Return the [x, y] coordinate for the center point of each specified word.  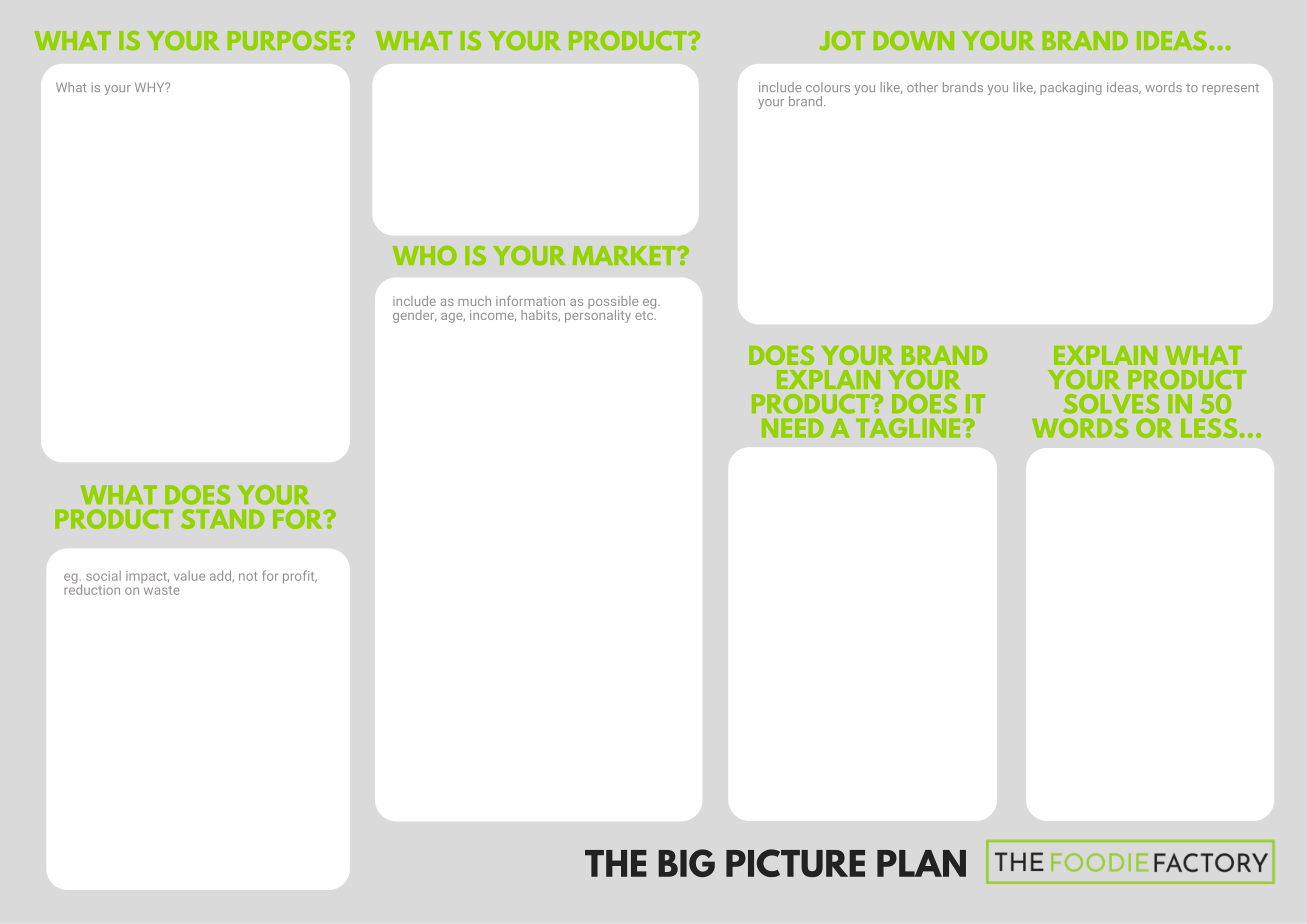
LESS [1210, 428]
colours [828, 87]
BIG [686, 863]
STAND [223, 519]
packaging [1071, 88]
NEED [793, 428]
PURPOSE [285, 41]
